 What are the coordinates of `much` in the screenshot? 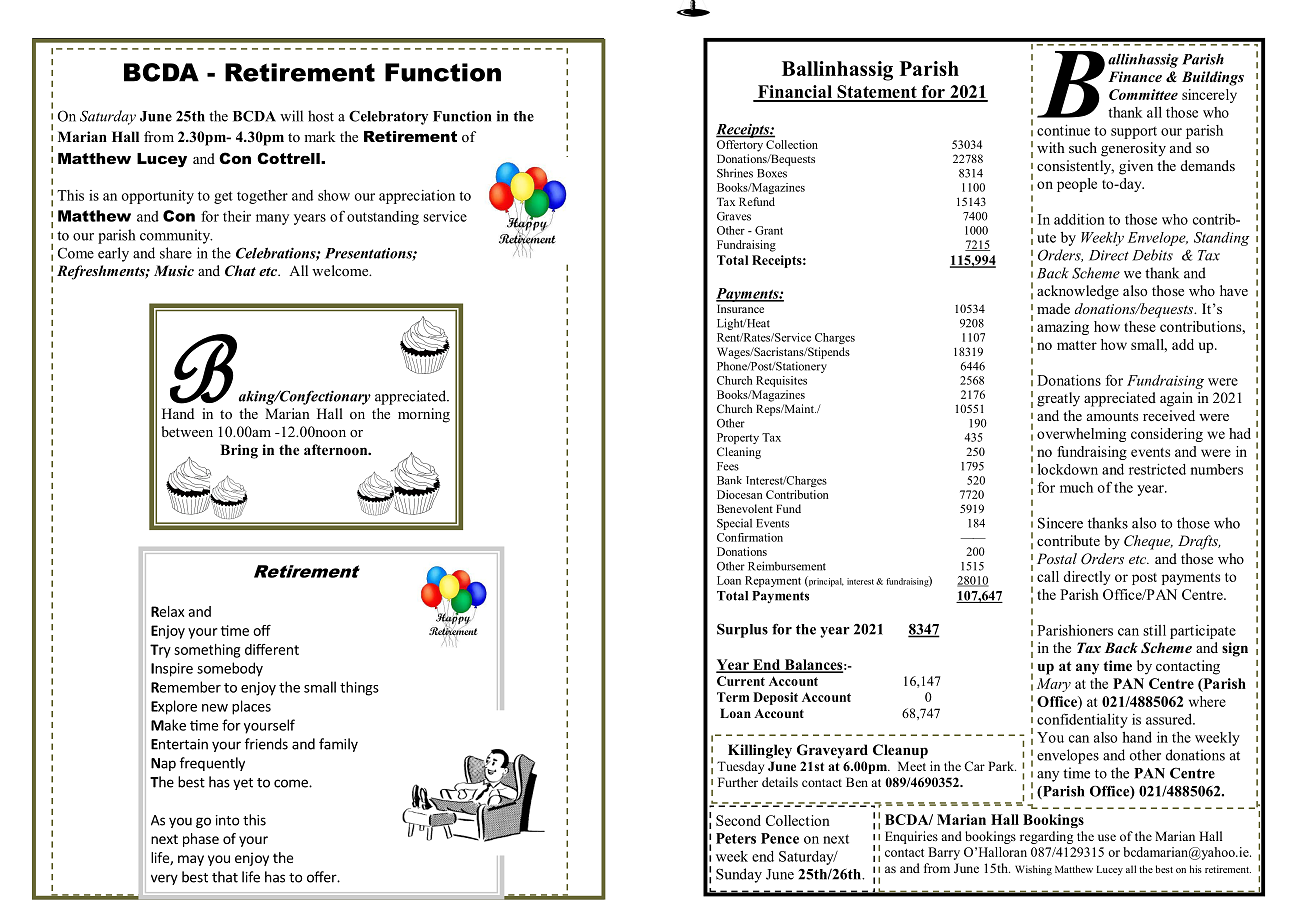 It's located at (1076, 487).
